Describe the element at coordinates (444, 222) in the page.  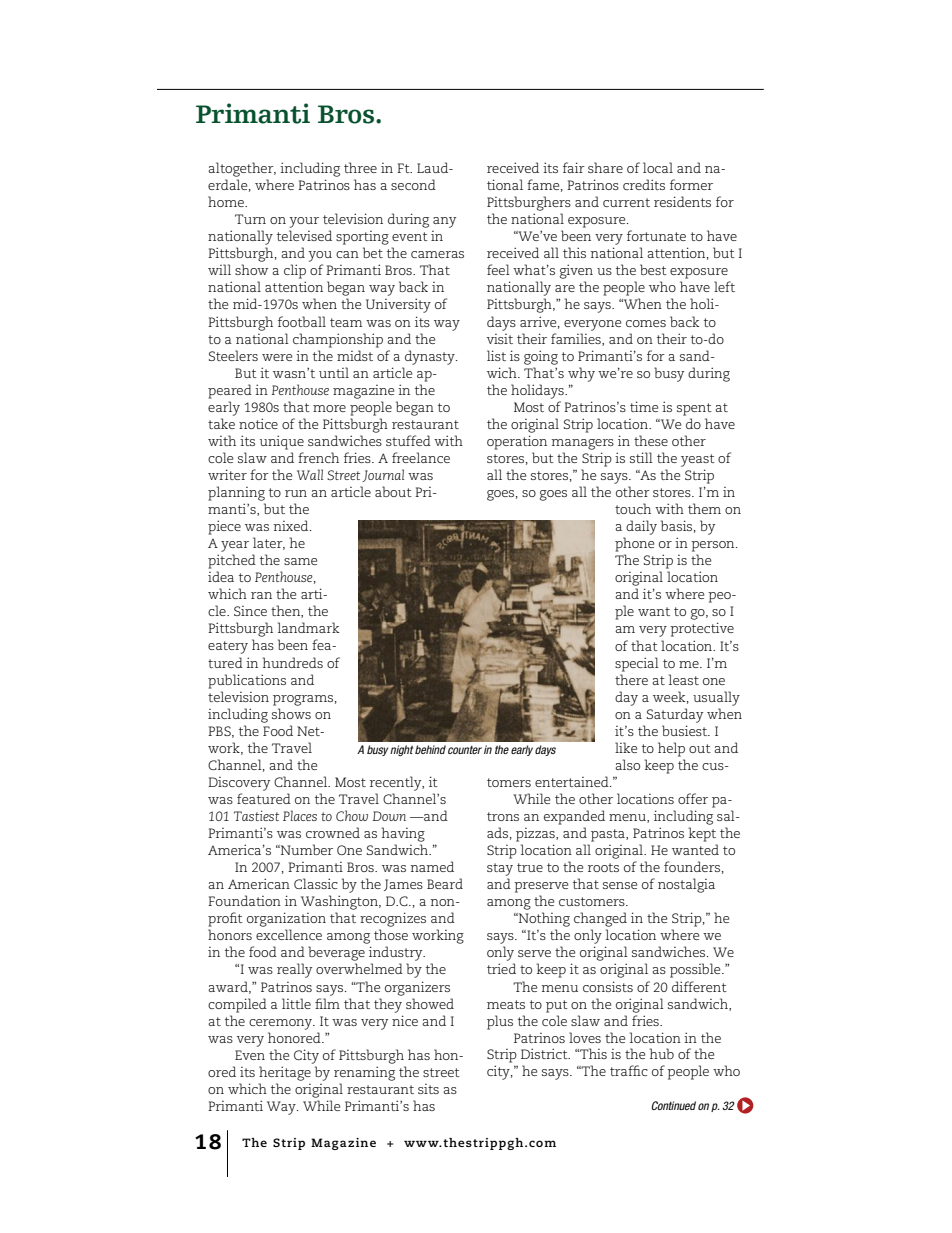
I see `any` at that location.
